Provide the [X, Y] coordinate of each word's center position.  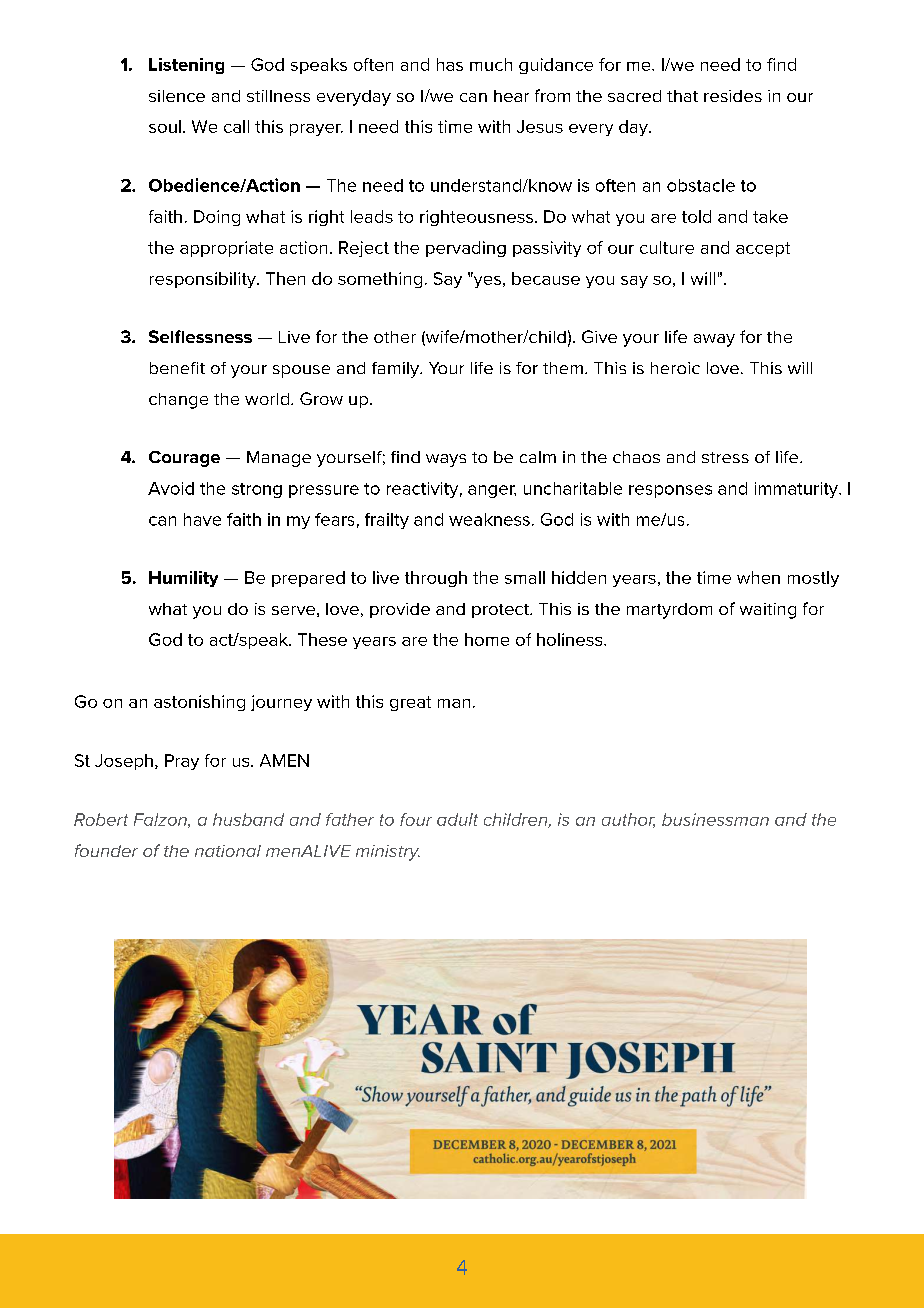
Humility [183, 579]
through [436, 579]
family [397, 370]
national [228, 851]
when [758, 577]
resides [733, 96]
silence [177, 96]
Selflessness [200, 336]
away [714, 340]
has [450, 64]
